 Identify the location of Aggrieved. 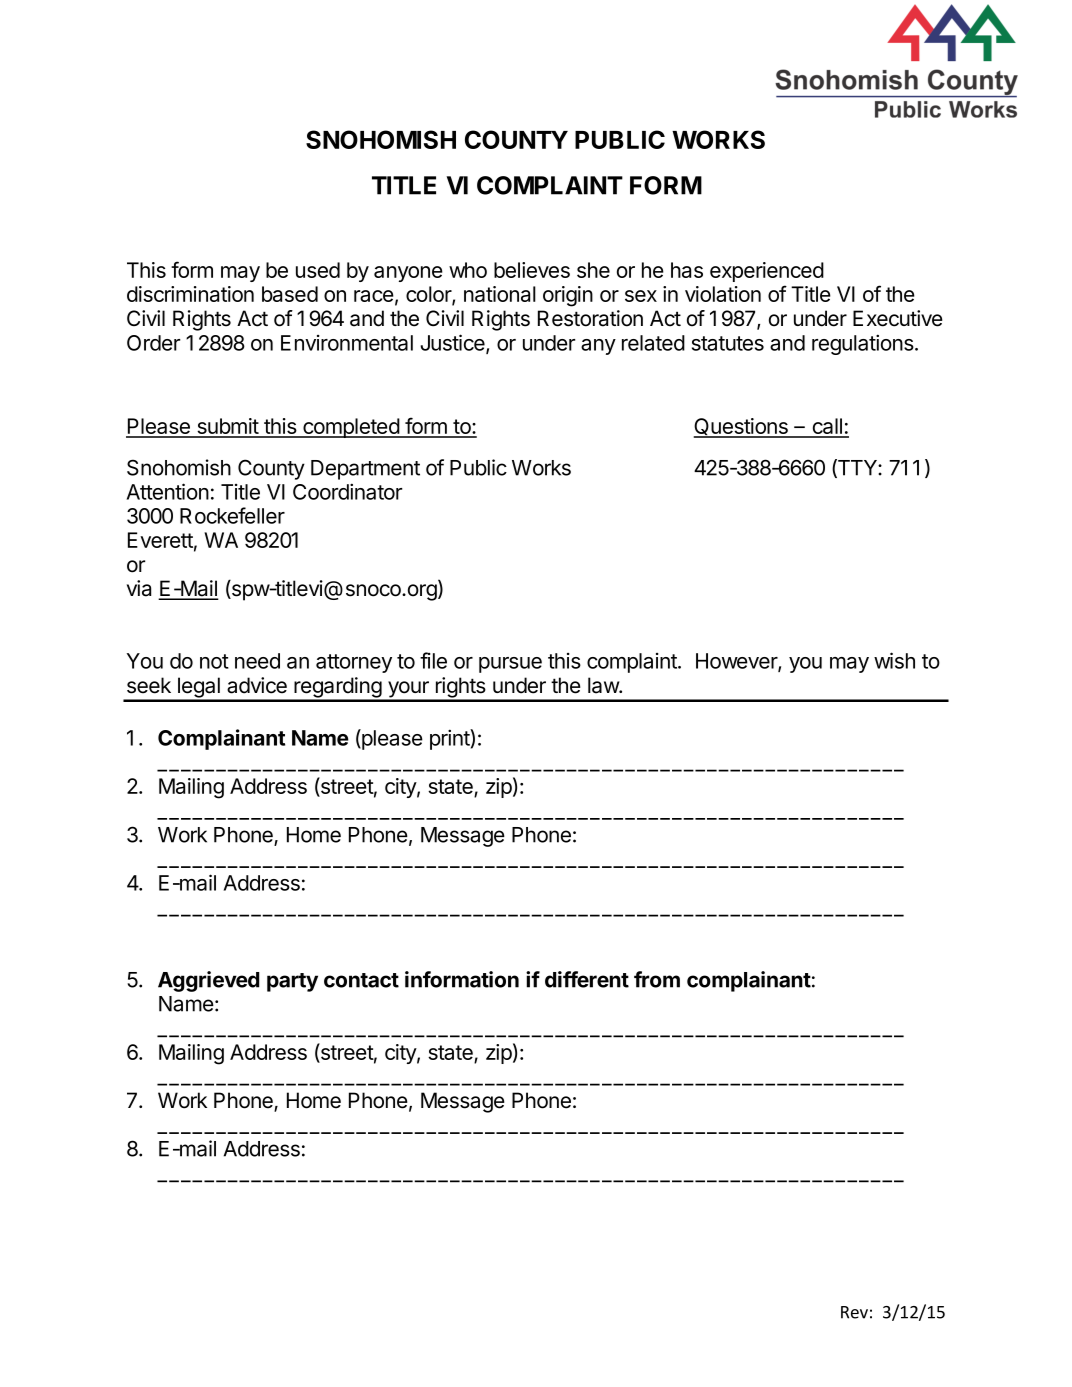
(208, 981).
